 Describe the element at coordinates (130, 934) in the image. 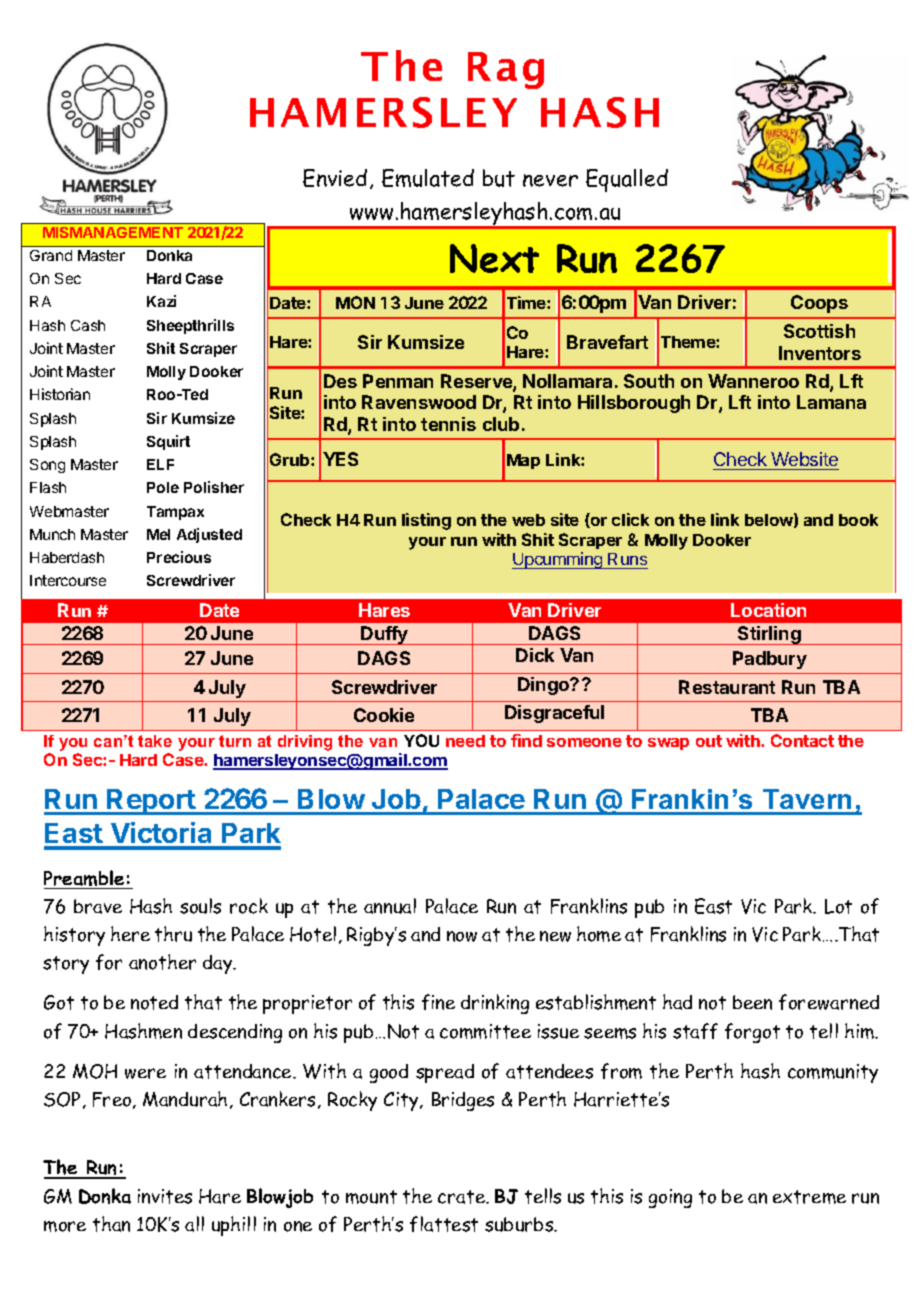

I see `here` at that location.
